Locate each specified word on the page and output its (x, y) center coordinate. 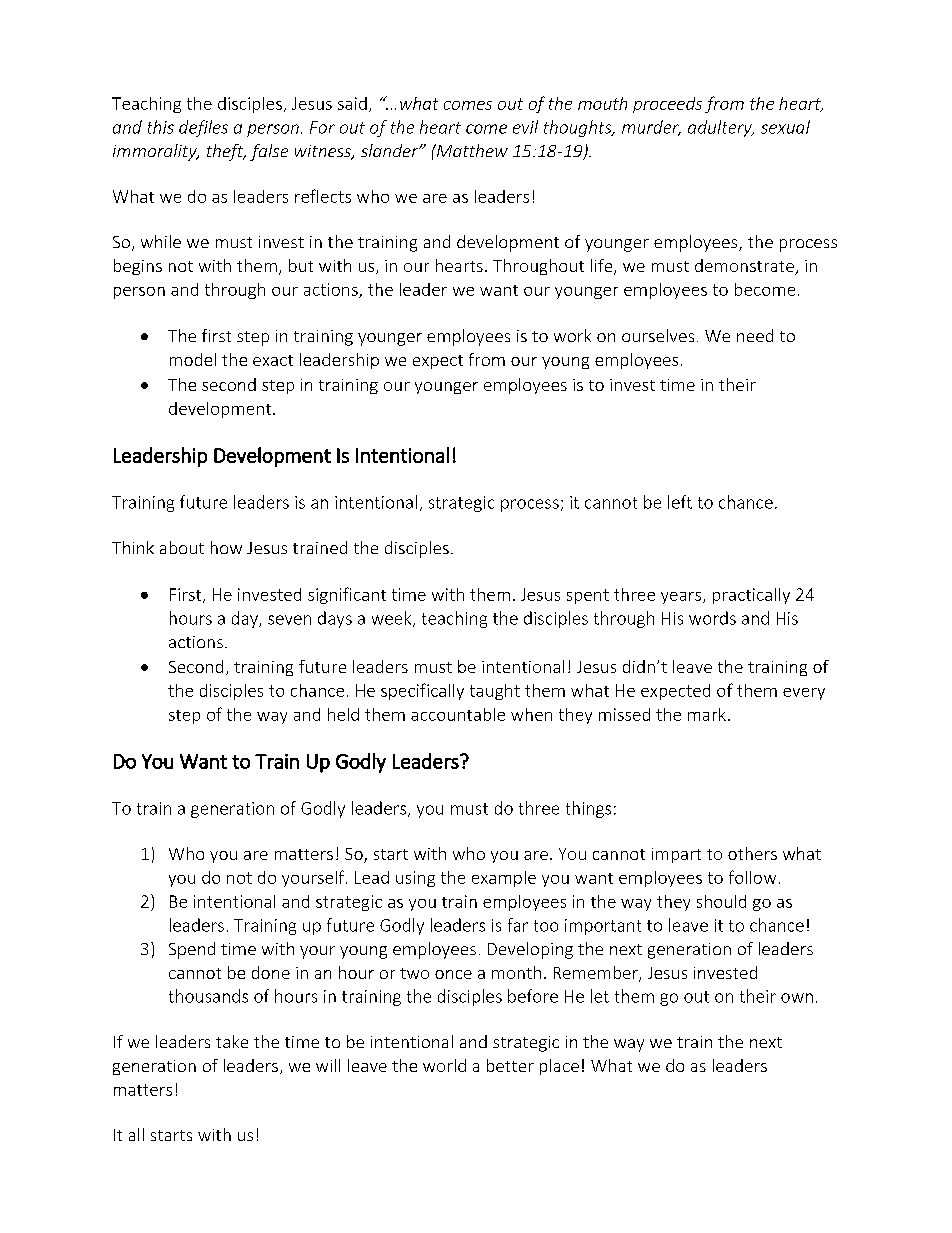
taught (495, 692)
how (226, 547)
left (680, 502)
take (232, 1041)
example (504, 879)
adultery (721, 128)
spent (588, 596)
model (193, 359)
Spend (192, 950)
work (572, 335)
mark (707, 714)
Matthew (471, 150)
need (755, 335)
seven (289, 620)
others (752, 853)
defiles (203, 128)
